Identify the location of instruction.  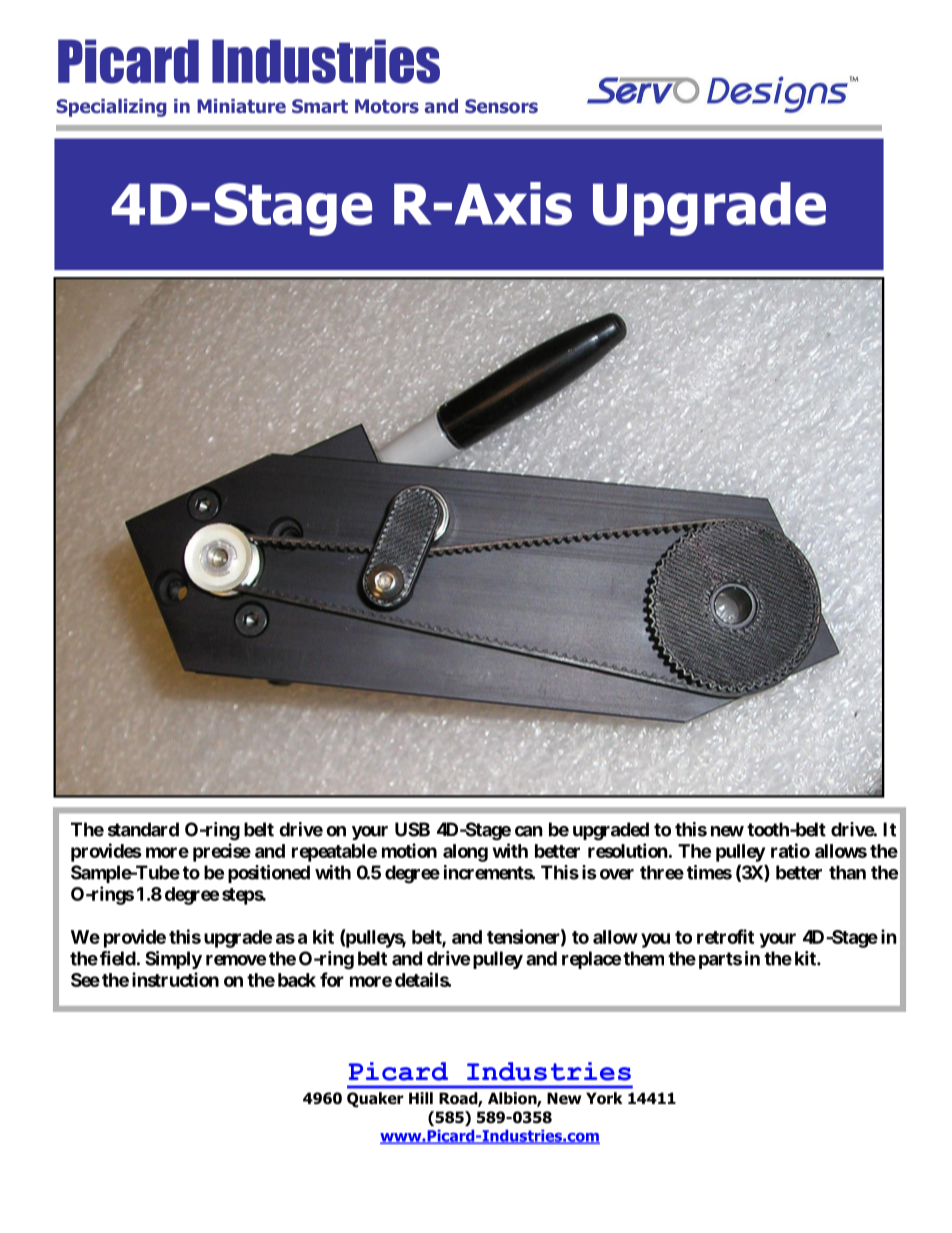
(175, 979).
